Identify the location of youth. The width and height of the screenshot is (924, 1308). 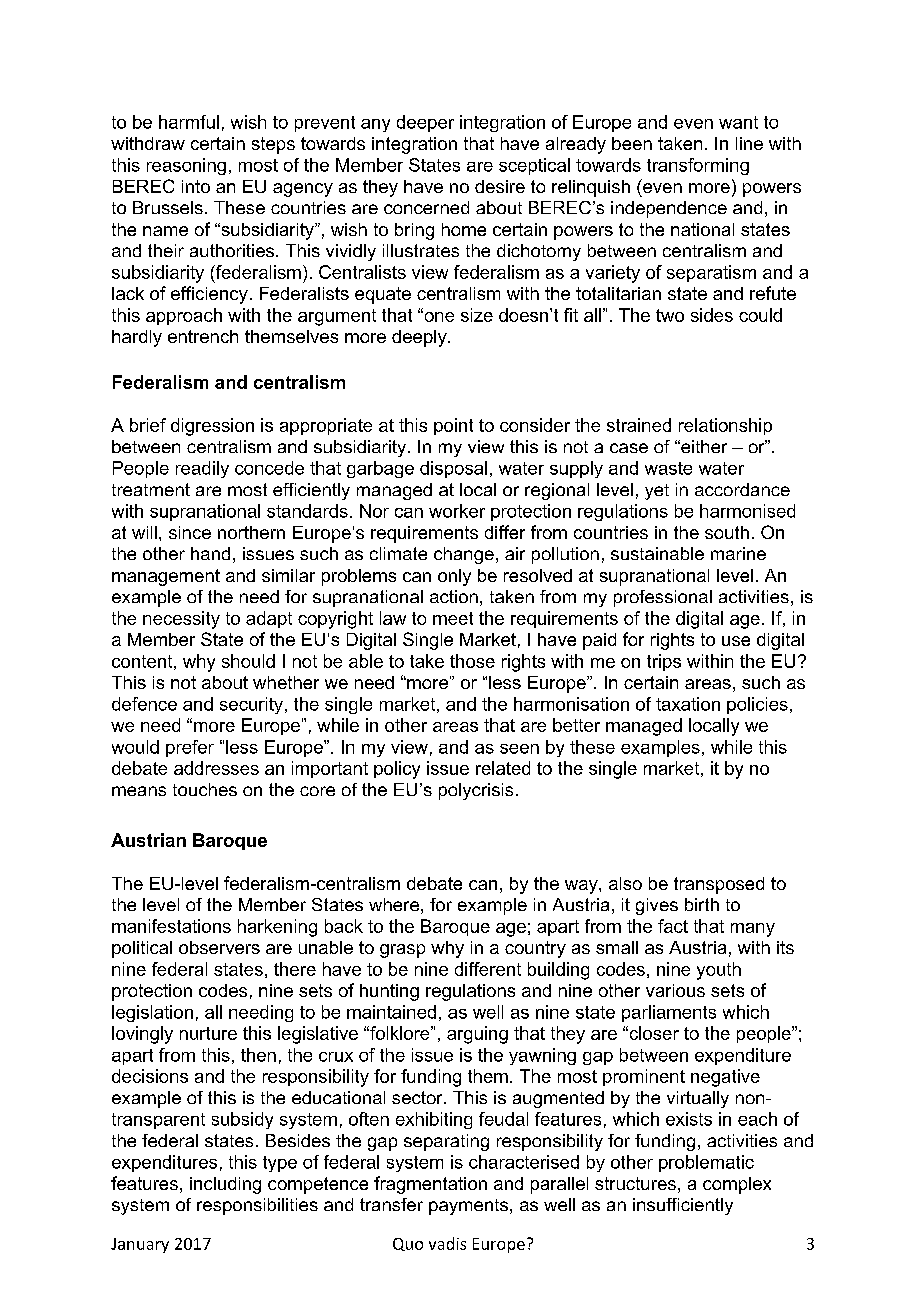
(719, 971).
